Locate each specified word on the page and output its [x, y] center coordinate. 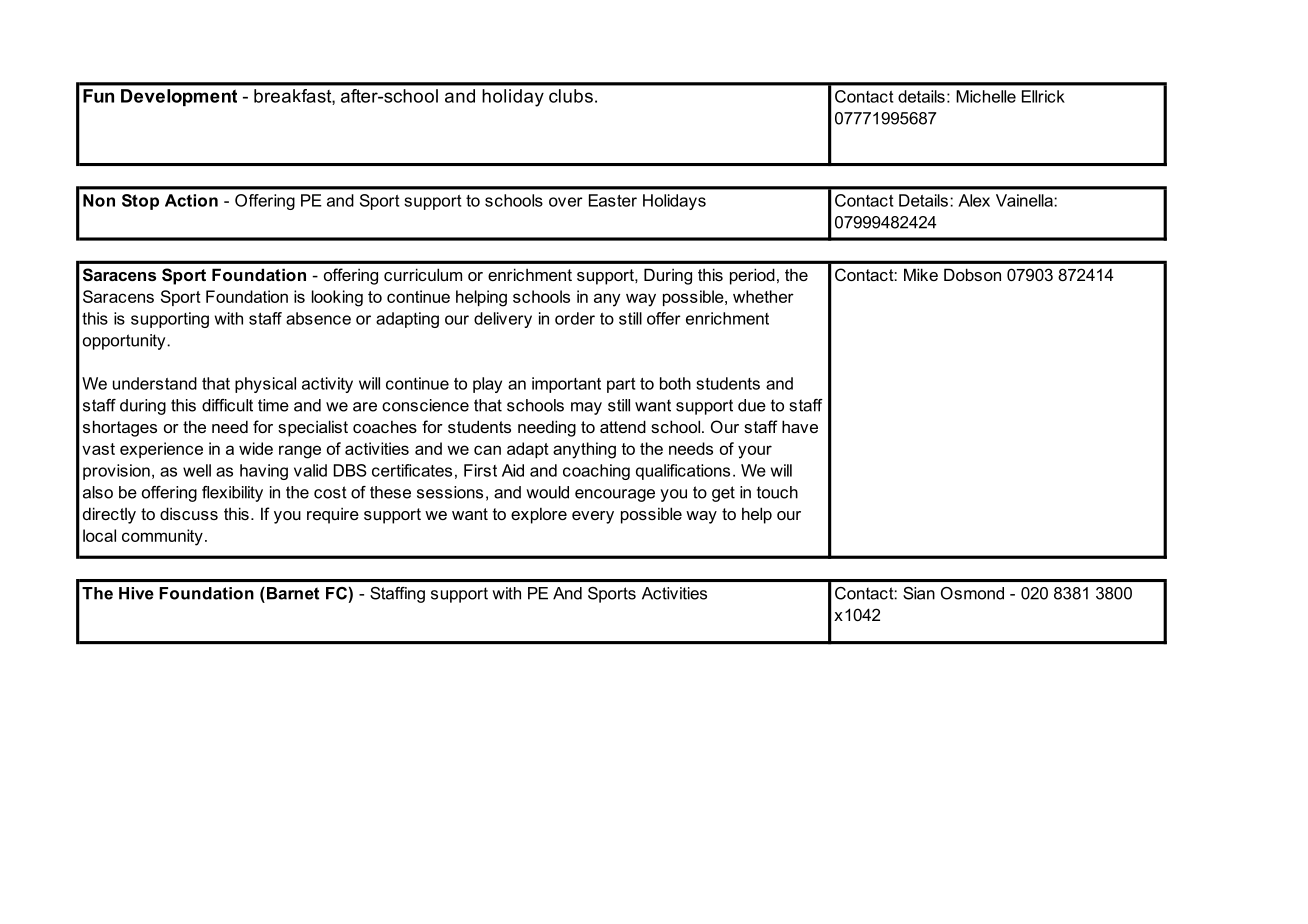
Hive [136, 593]
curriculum [423, 274]
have [800, 426]
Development [179, 97]
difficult [227, 405]
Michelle [986, 96]
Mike [921, 274]
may [586, 408]
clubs [571, 96]
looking [337, 298]
